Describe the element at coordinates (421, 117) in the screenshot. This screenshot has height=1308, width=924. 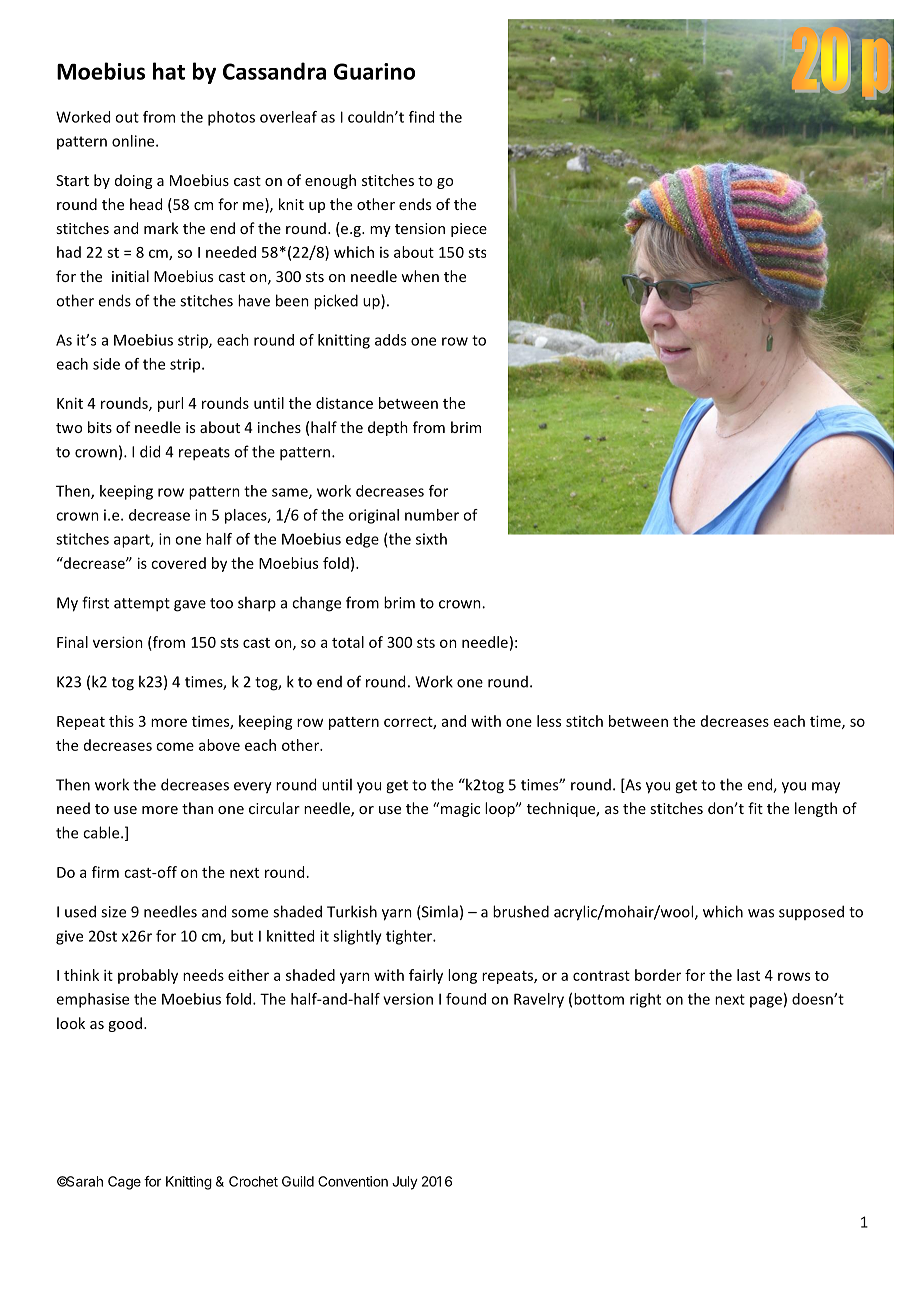
I see `find` at that location.
